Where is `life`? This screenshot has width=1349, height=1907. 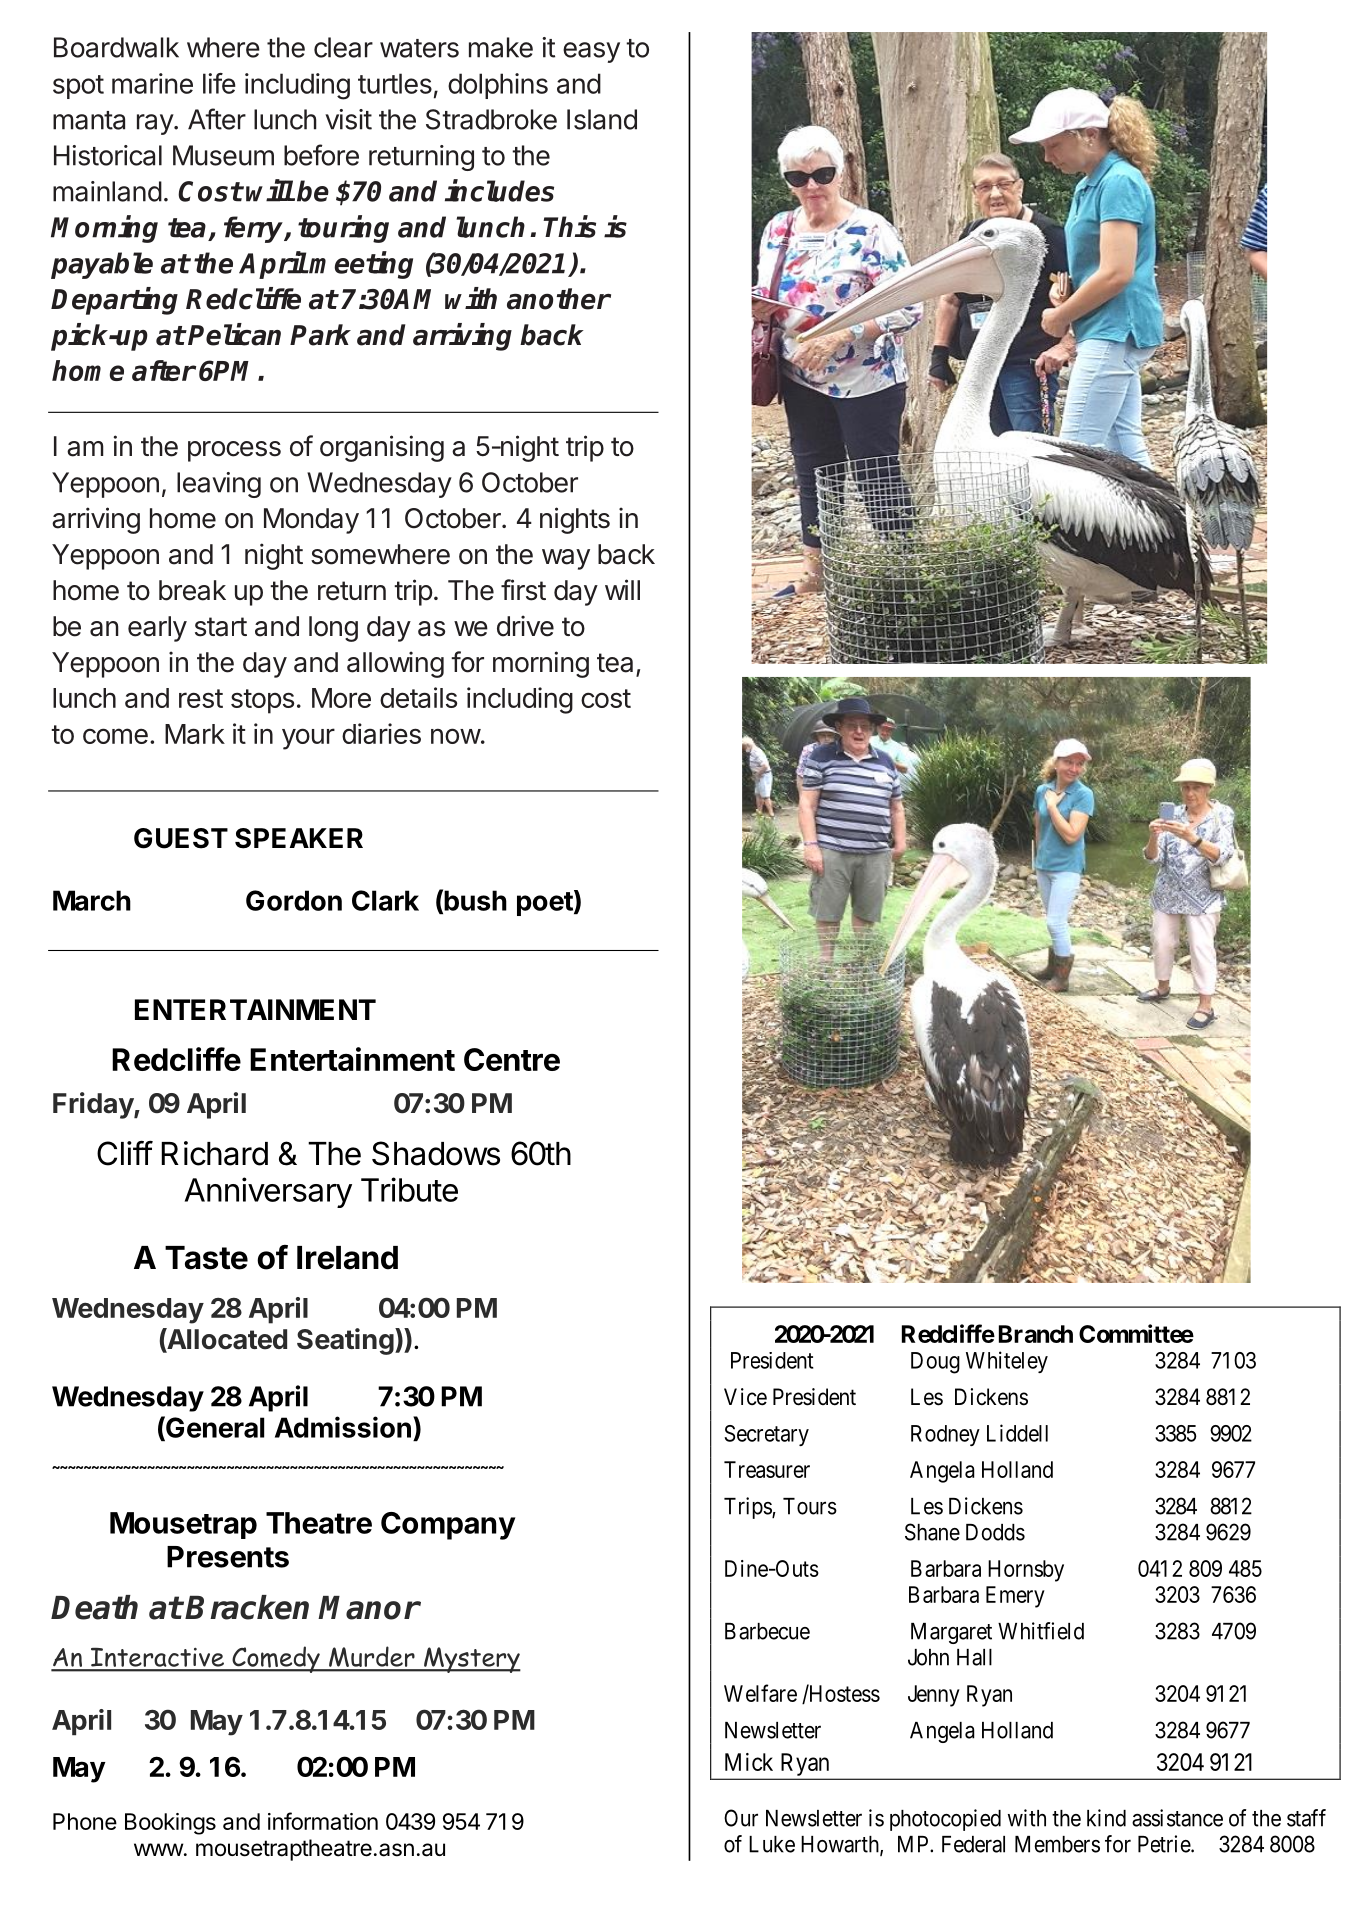 life is located at coordinates (219, 83).
